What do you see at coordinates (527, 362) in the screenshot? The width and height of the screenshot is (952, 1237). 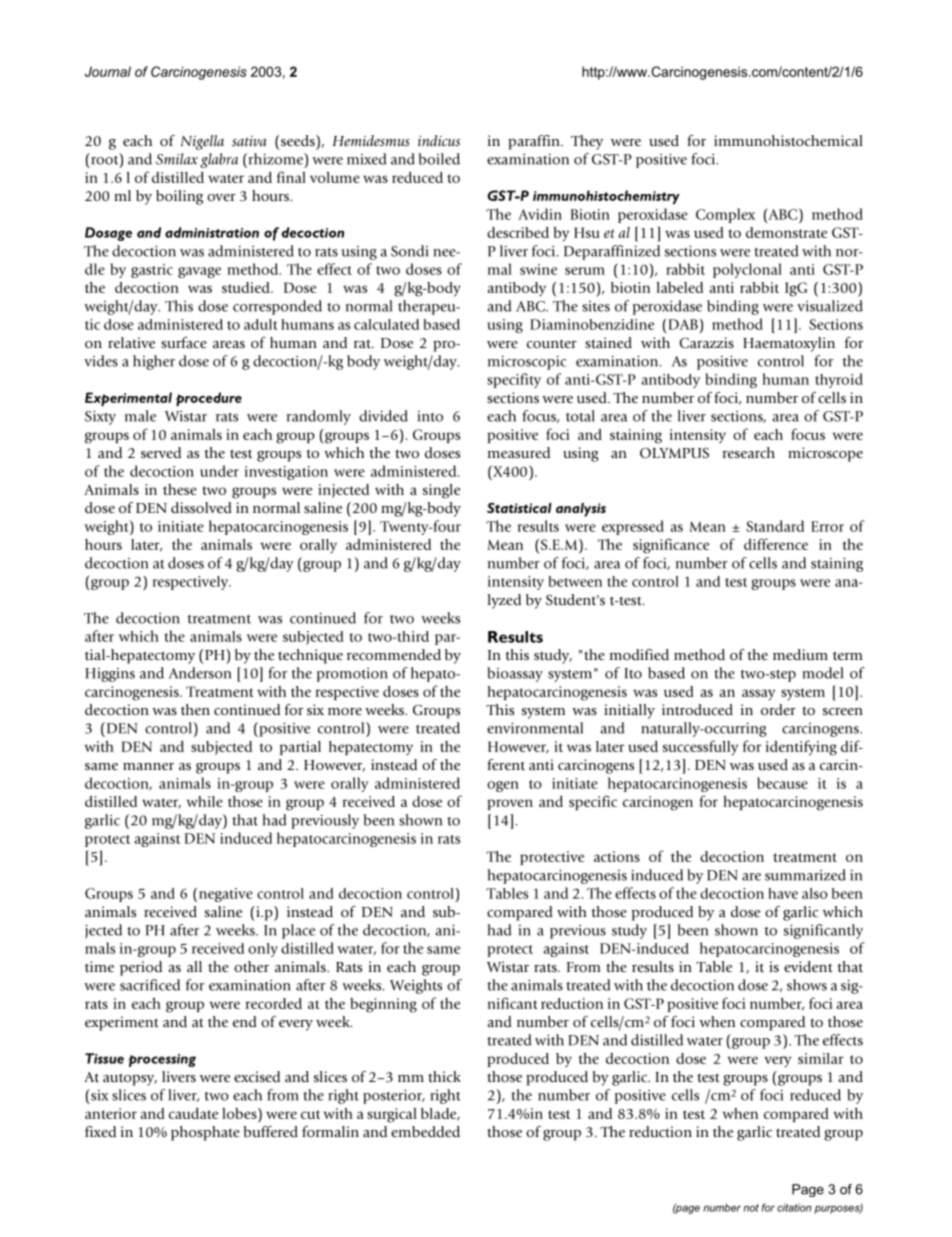 I see `microscopic` at bounding box center [527, 362].
